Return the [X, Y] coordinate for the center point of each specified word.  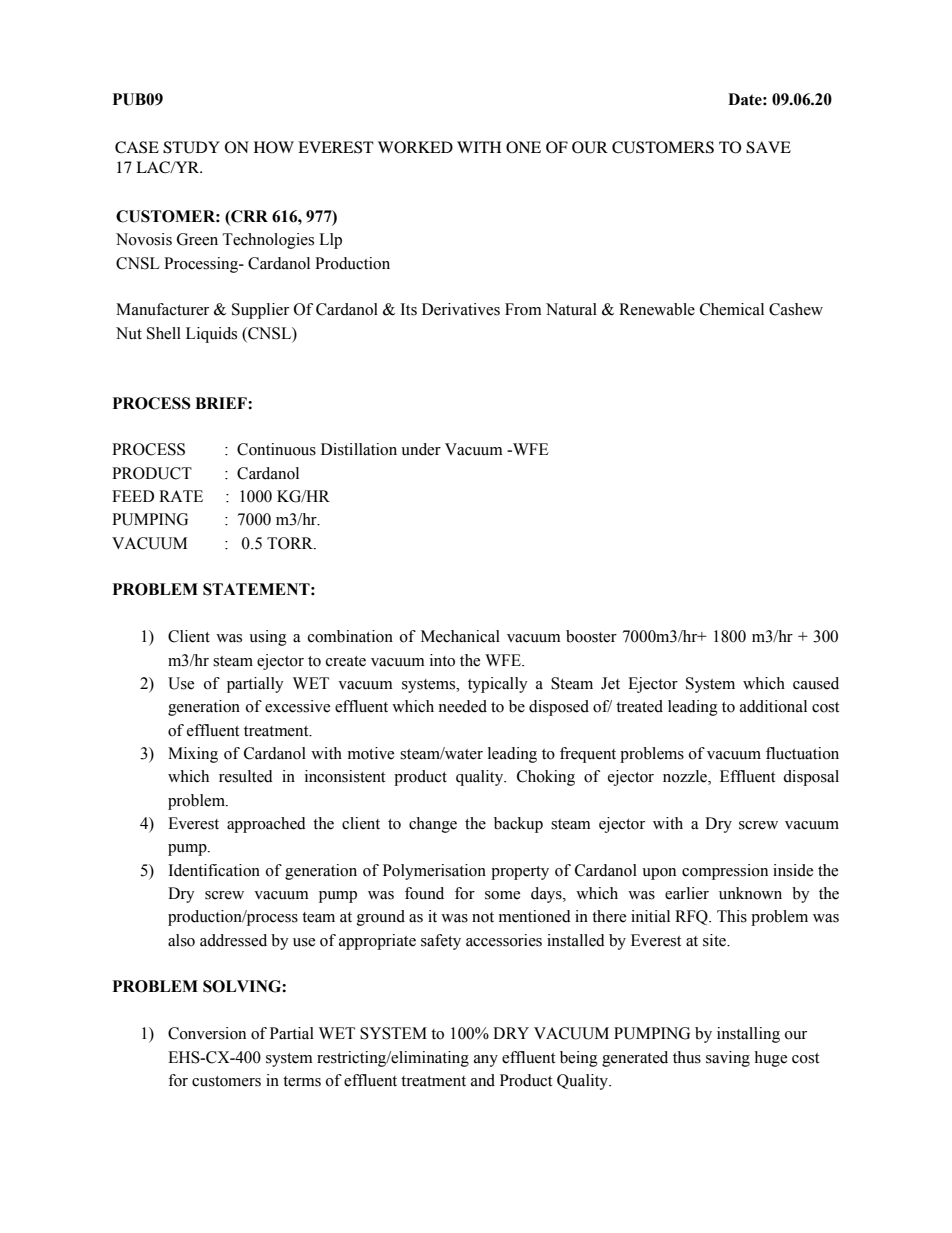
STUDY [191, 147]
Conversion [207, 1033]
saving [728, 1059]
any [486, 1061]
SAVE [768, 147]
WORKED [415, 147]
